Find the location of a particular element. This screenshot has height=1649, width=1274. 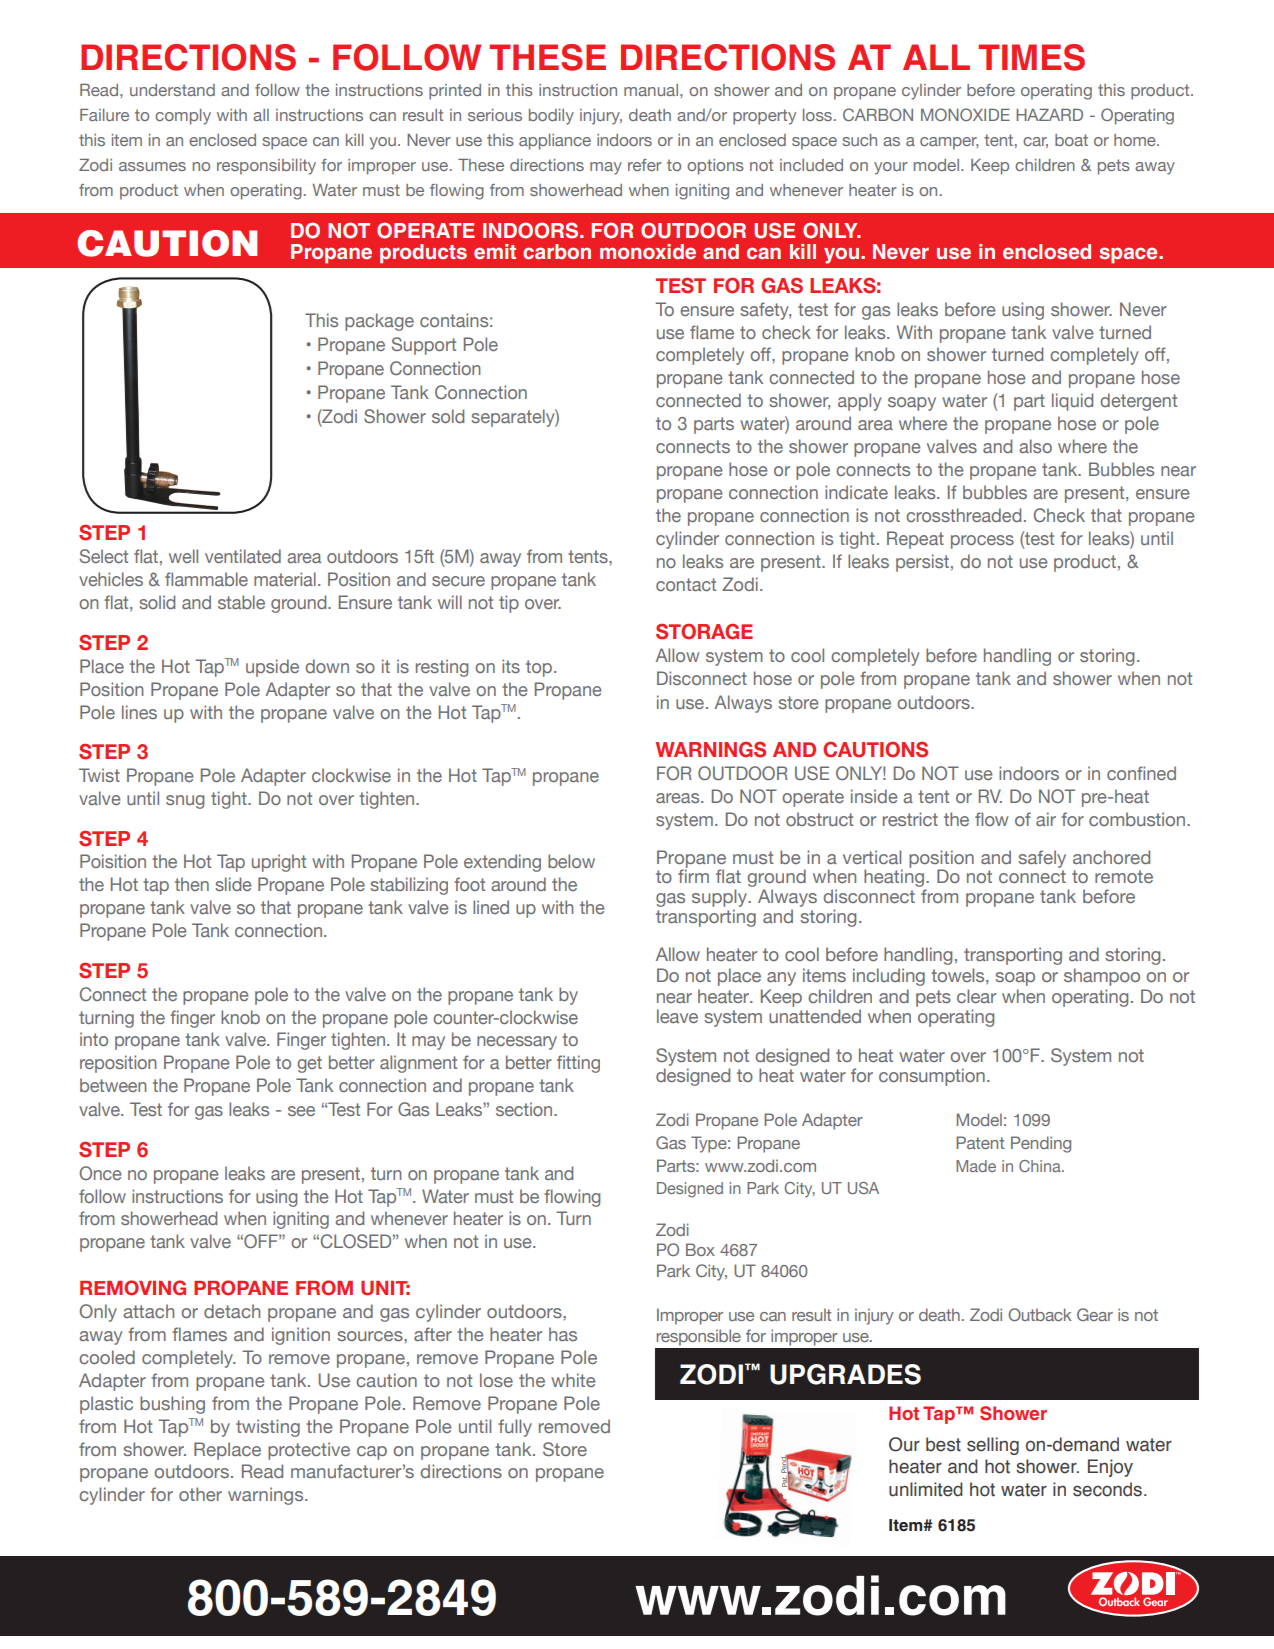

fitting is located at coordinates (578, 1064).
